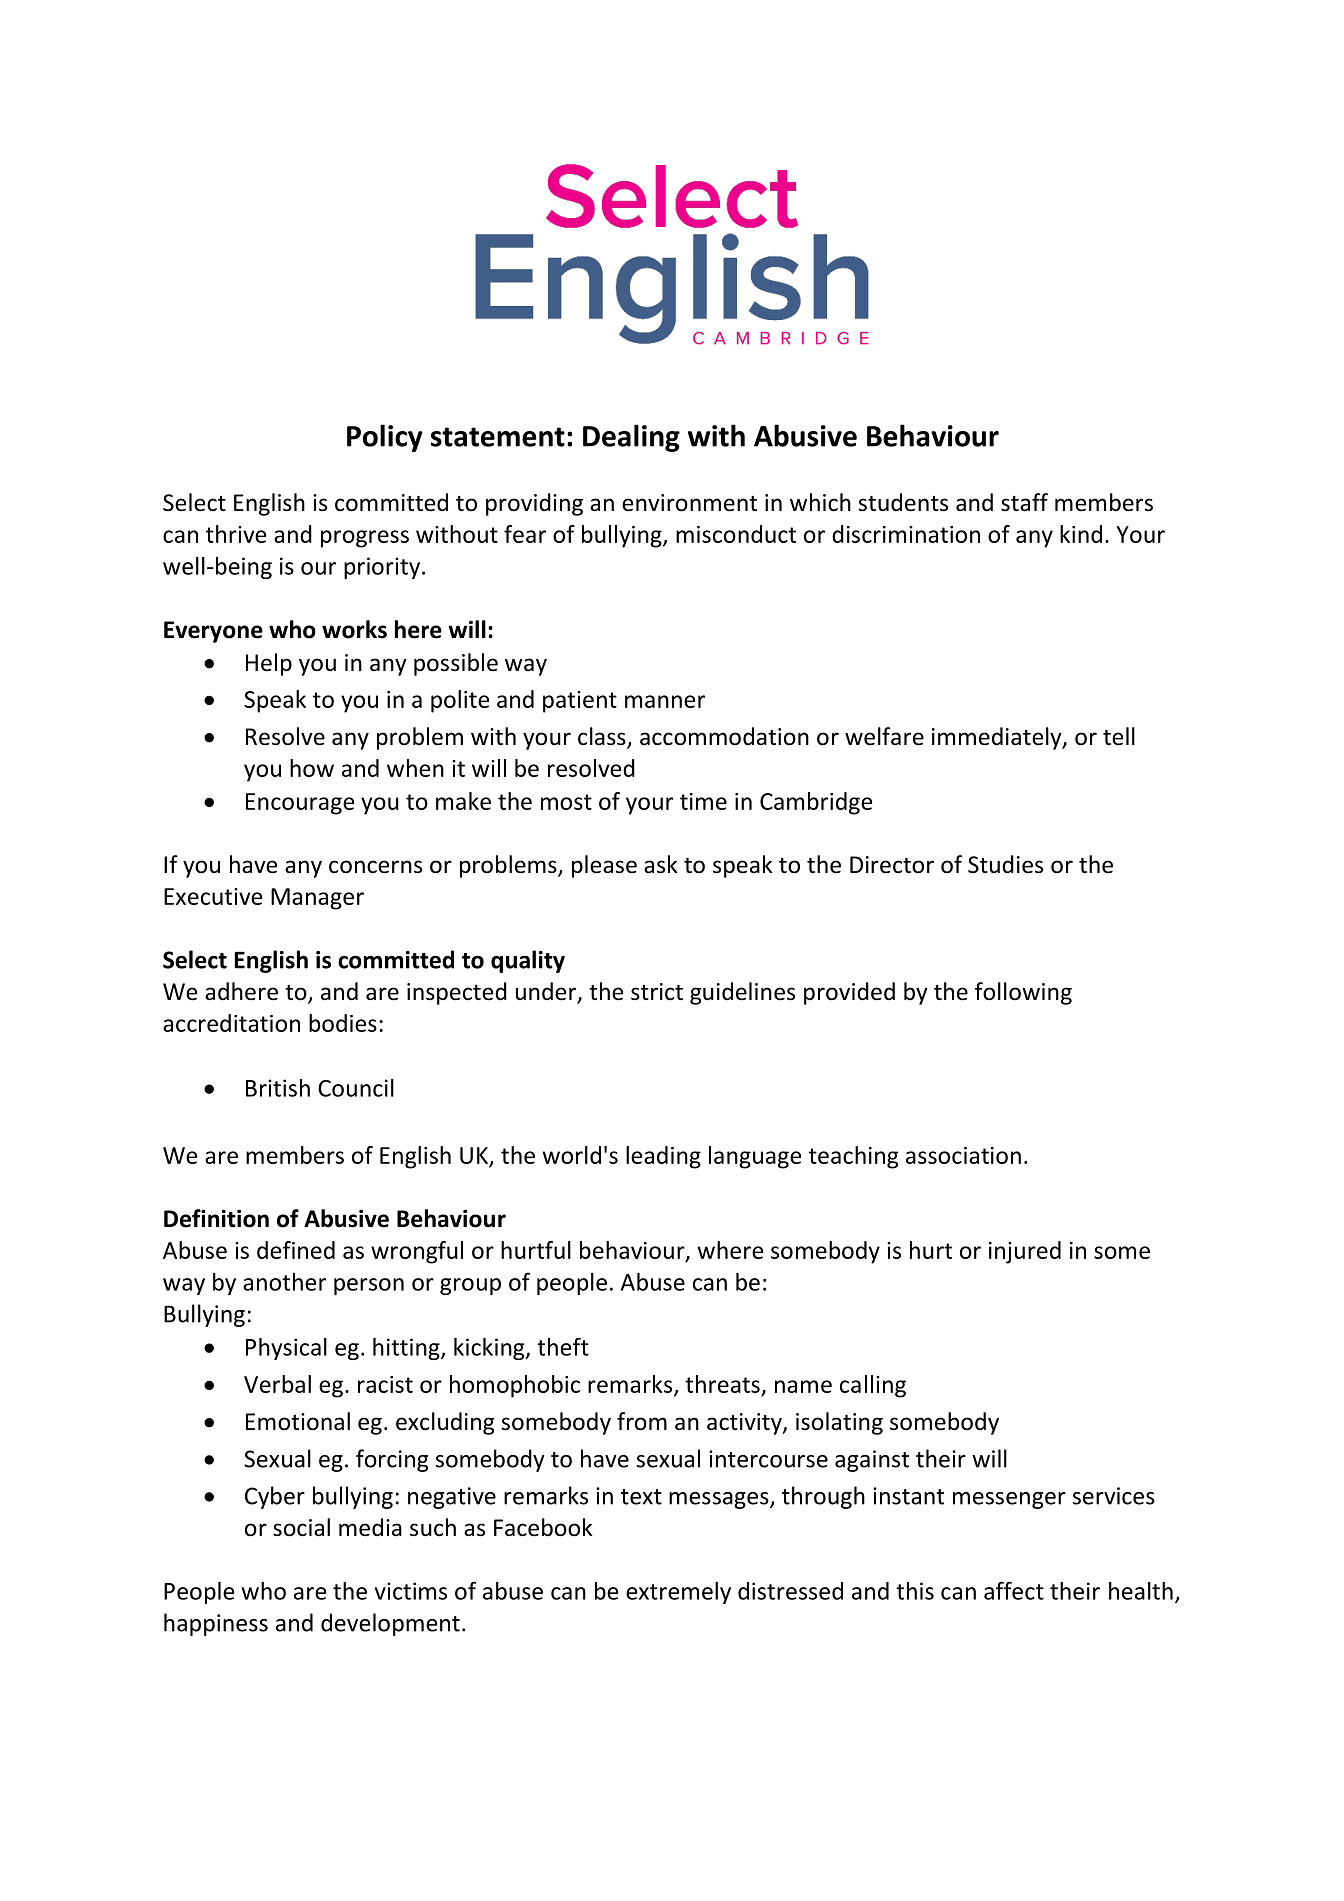 This screenshot has height=1901, width=1344. Describe the element at coordinates (385, 438) in the screenshot. I see `Policy` at that location.
